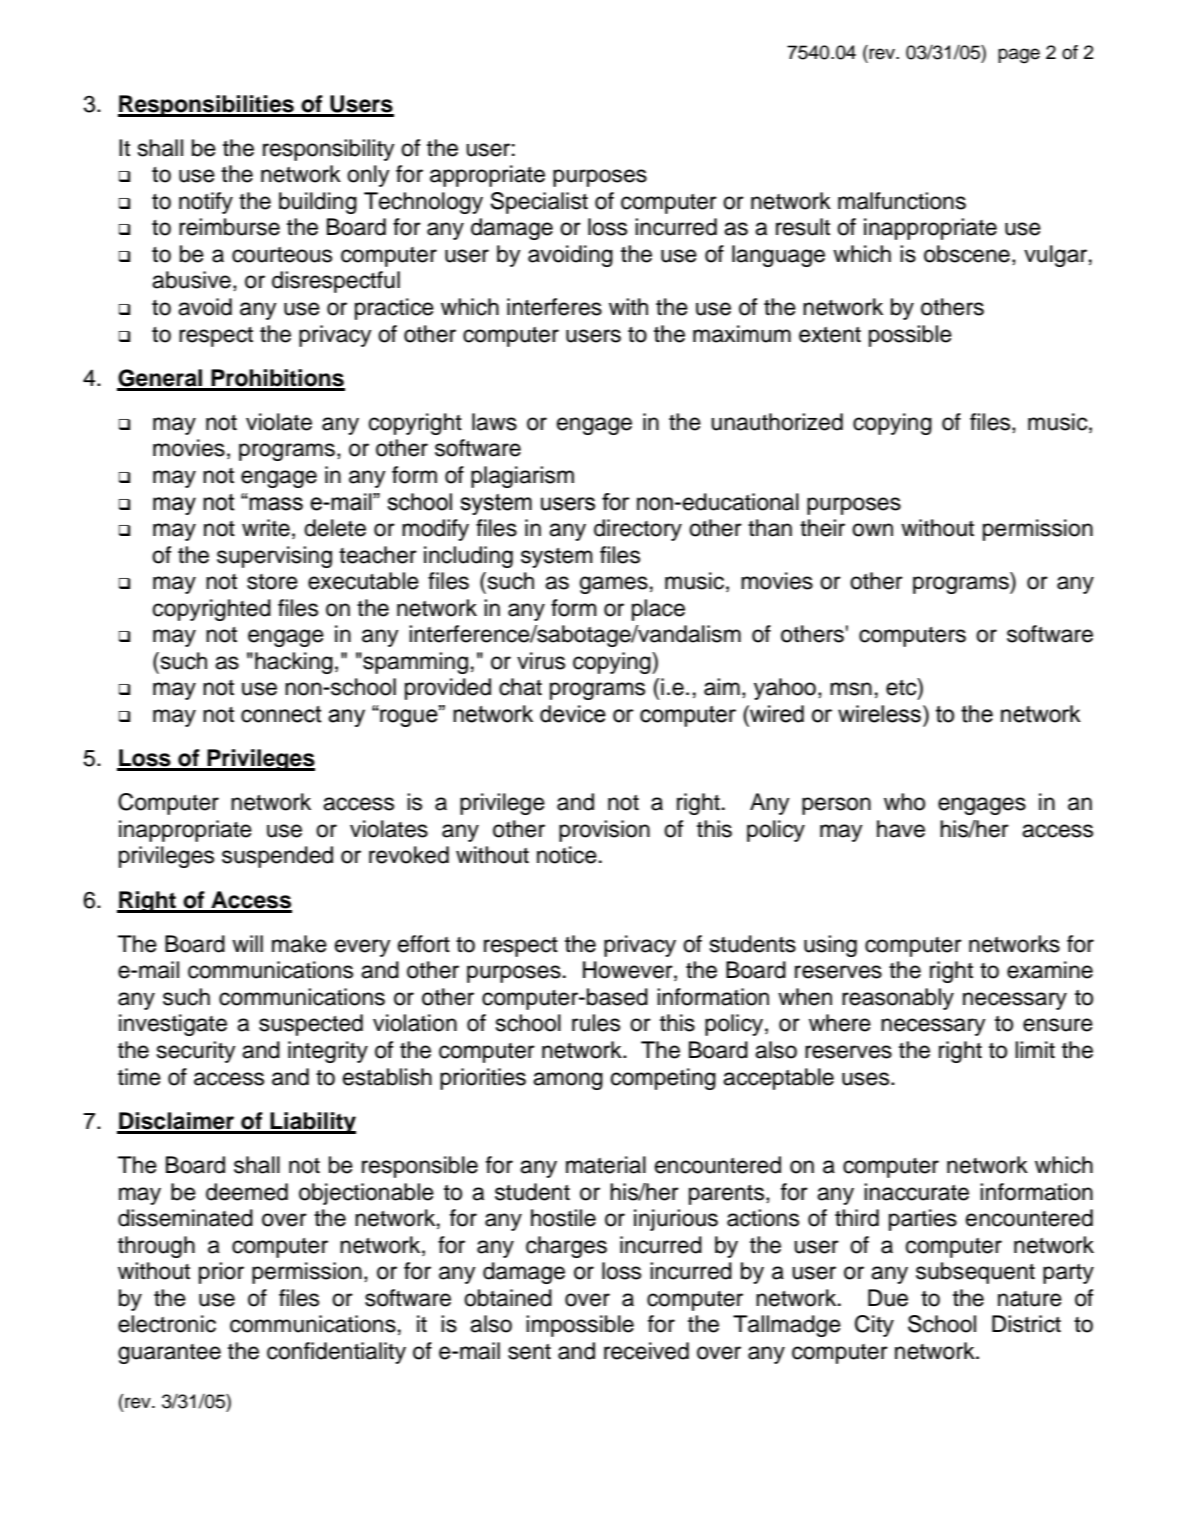 The image size is (1177, 1523). What do you see at coordinates (207, 106) in the screenshot?
I see `Responsibilities` at bounding box center [207, 106].
